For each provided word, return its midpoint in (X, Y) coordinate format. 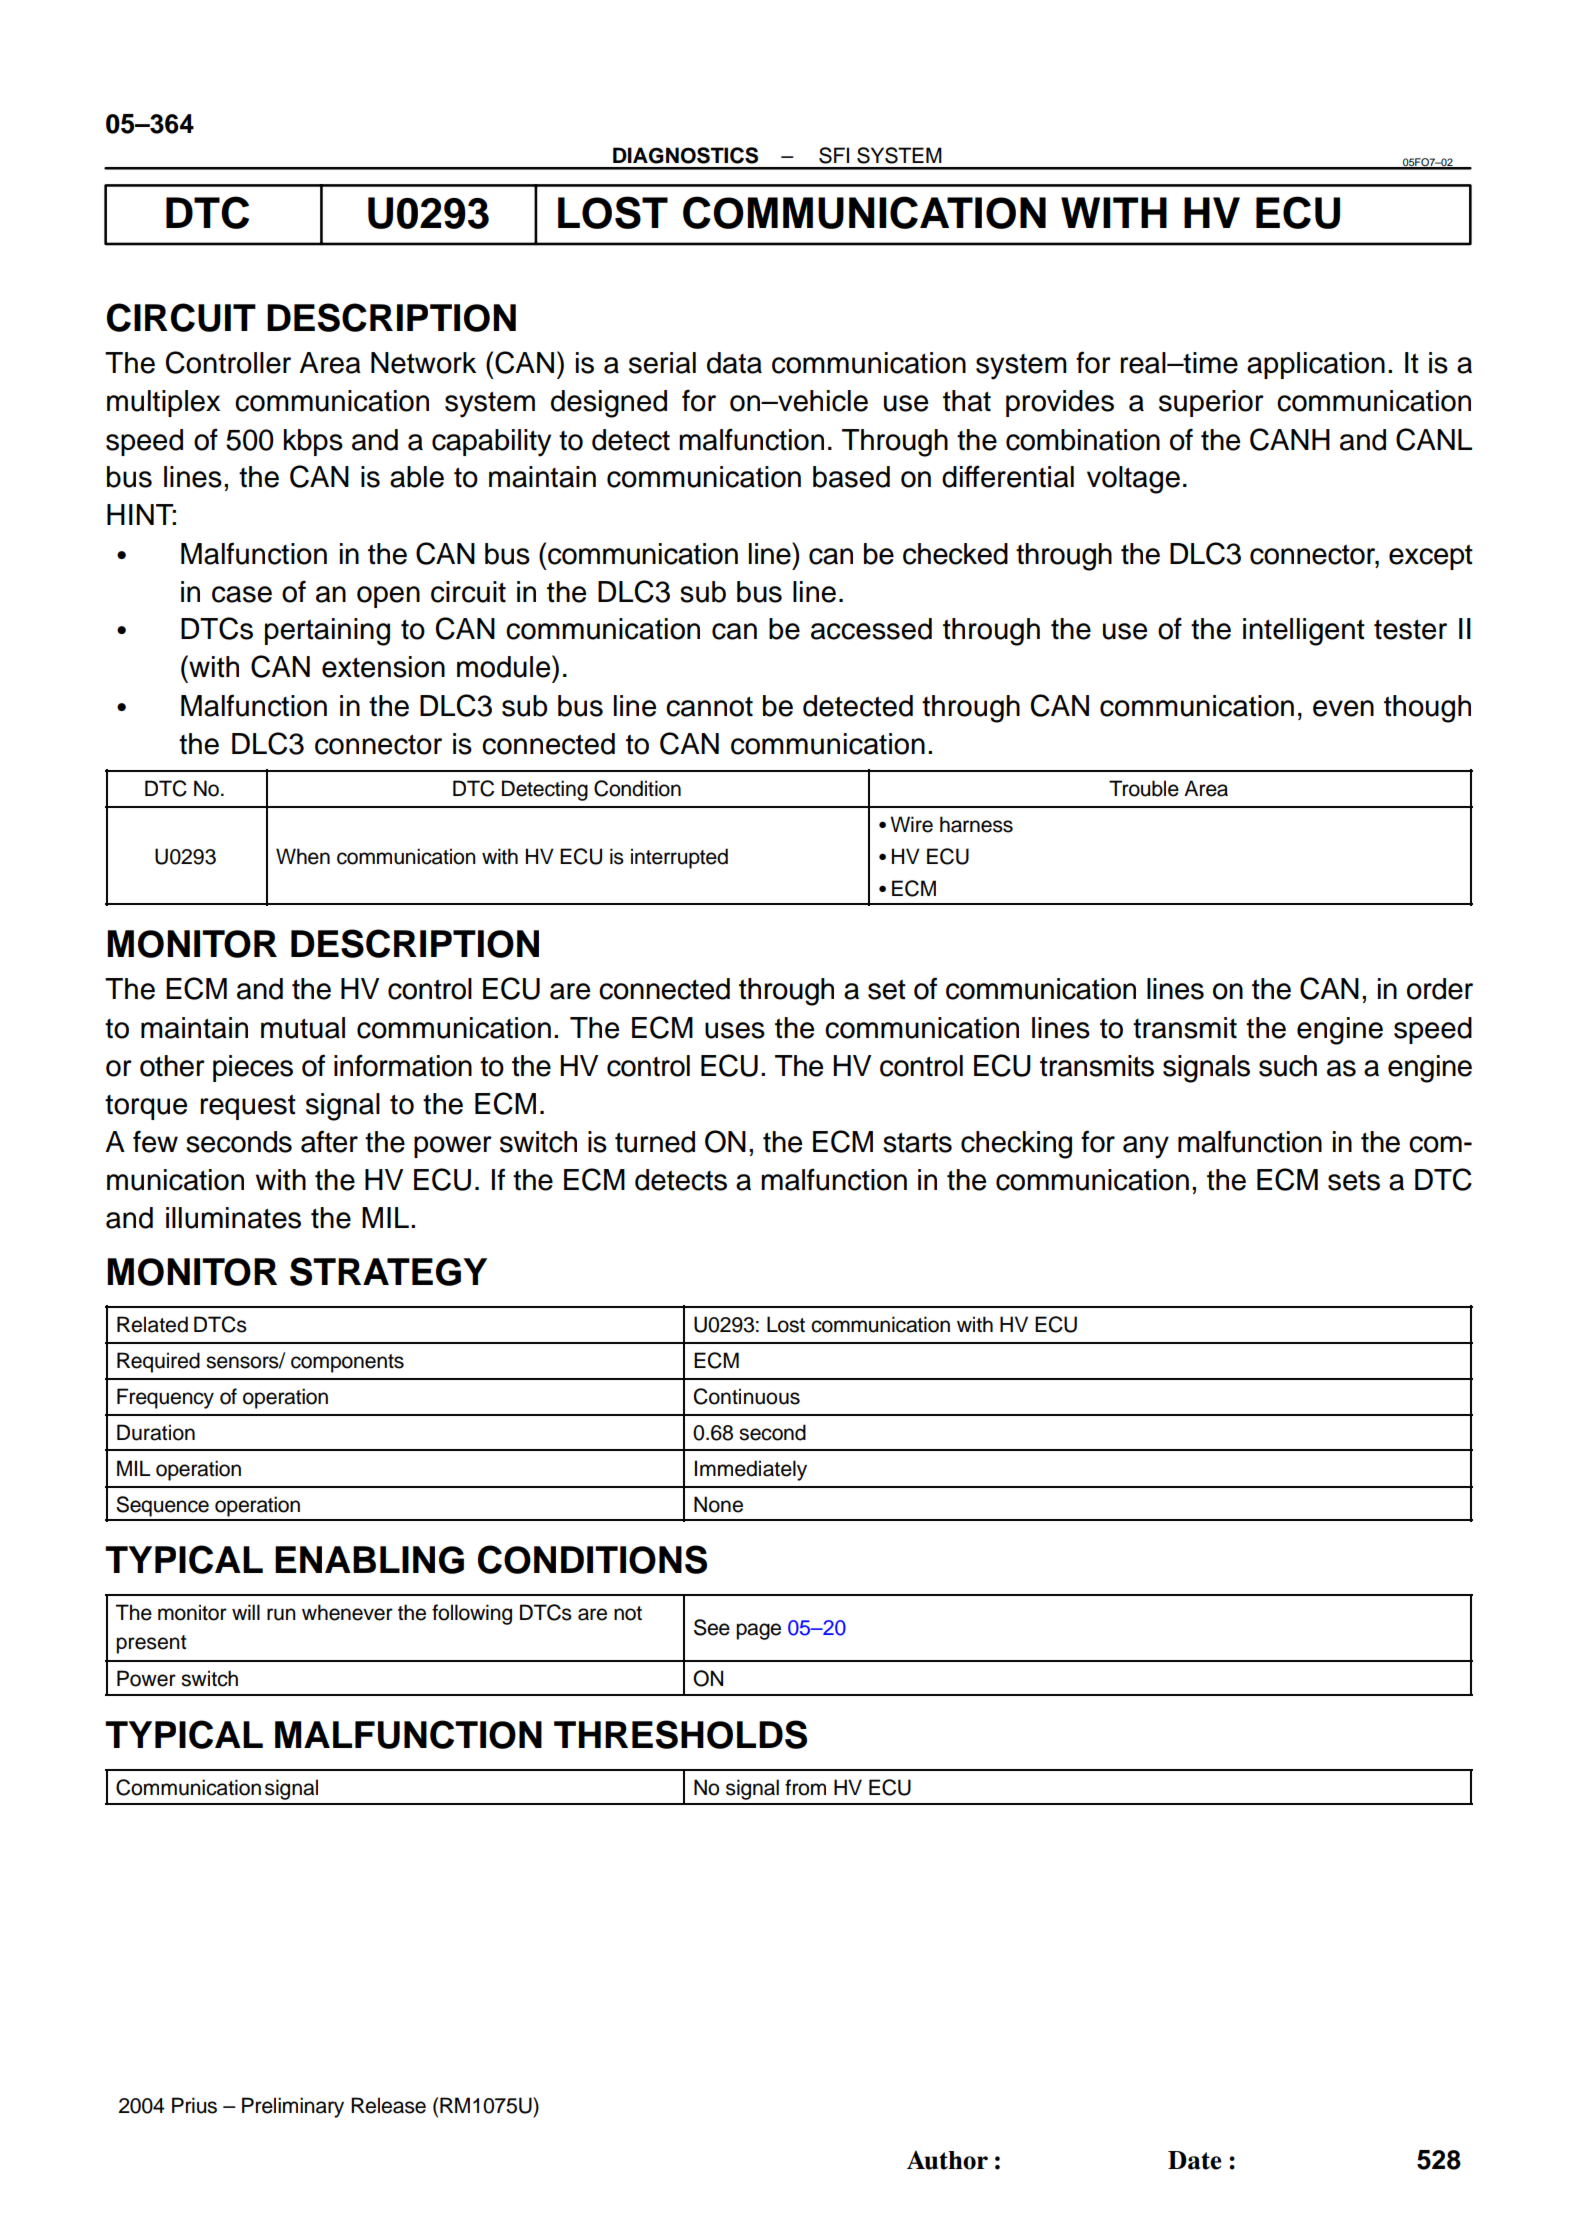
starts (917, 1142)
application (1316, 365)
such (1288, 1066)
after (329, 1141)
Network (423, 363)
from (805, 1787)
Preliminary (293, 2107)
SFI (834, 155)
